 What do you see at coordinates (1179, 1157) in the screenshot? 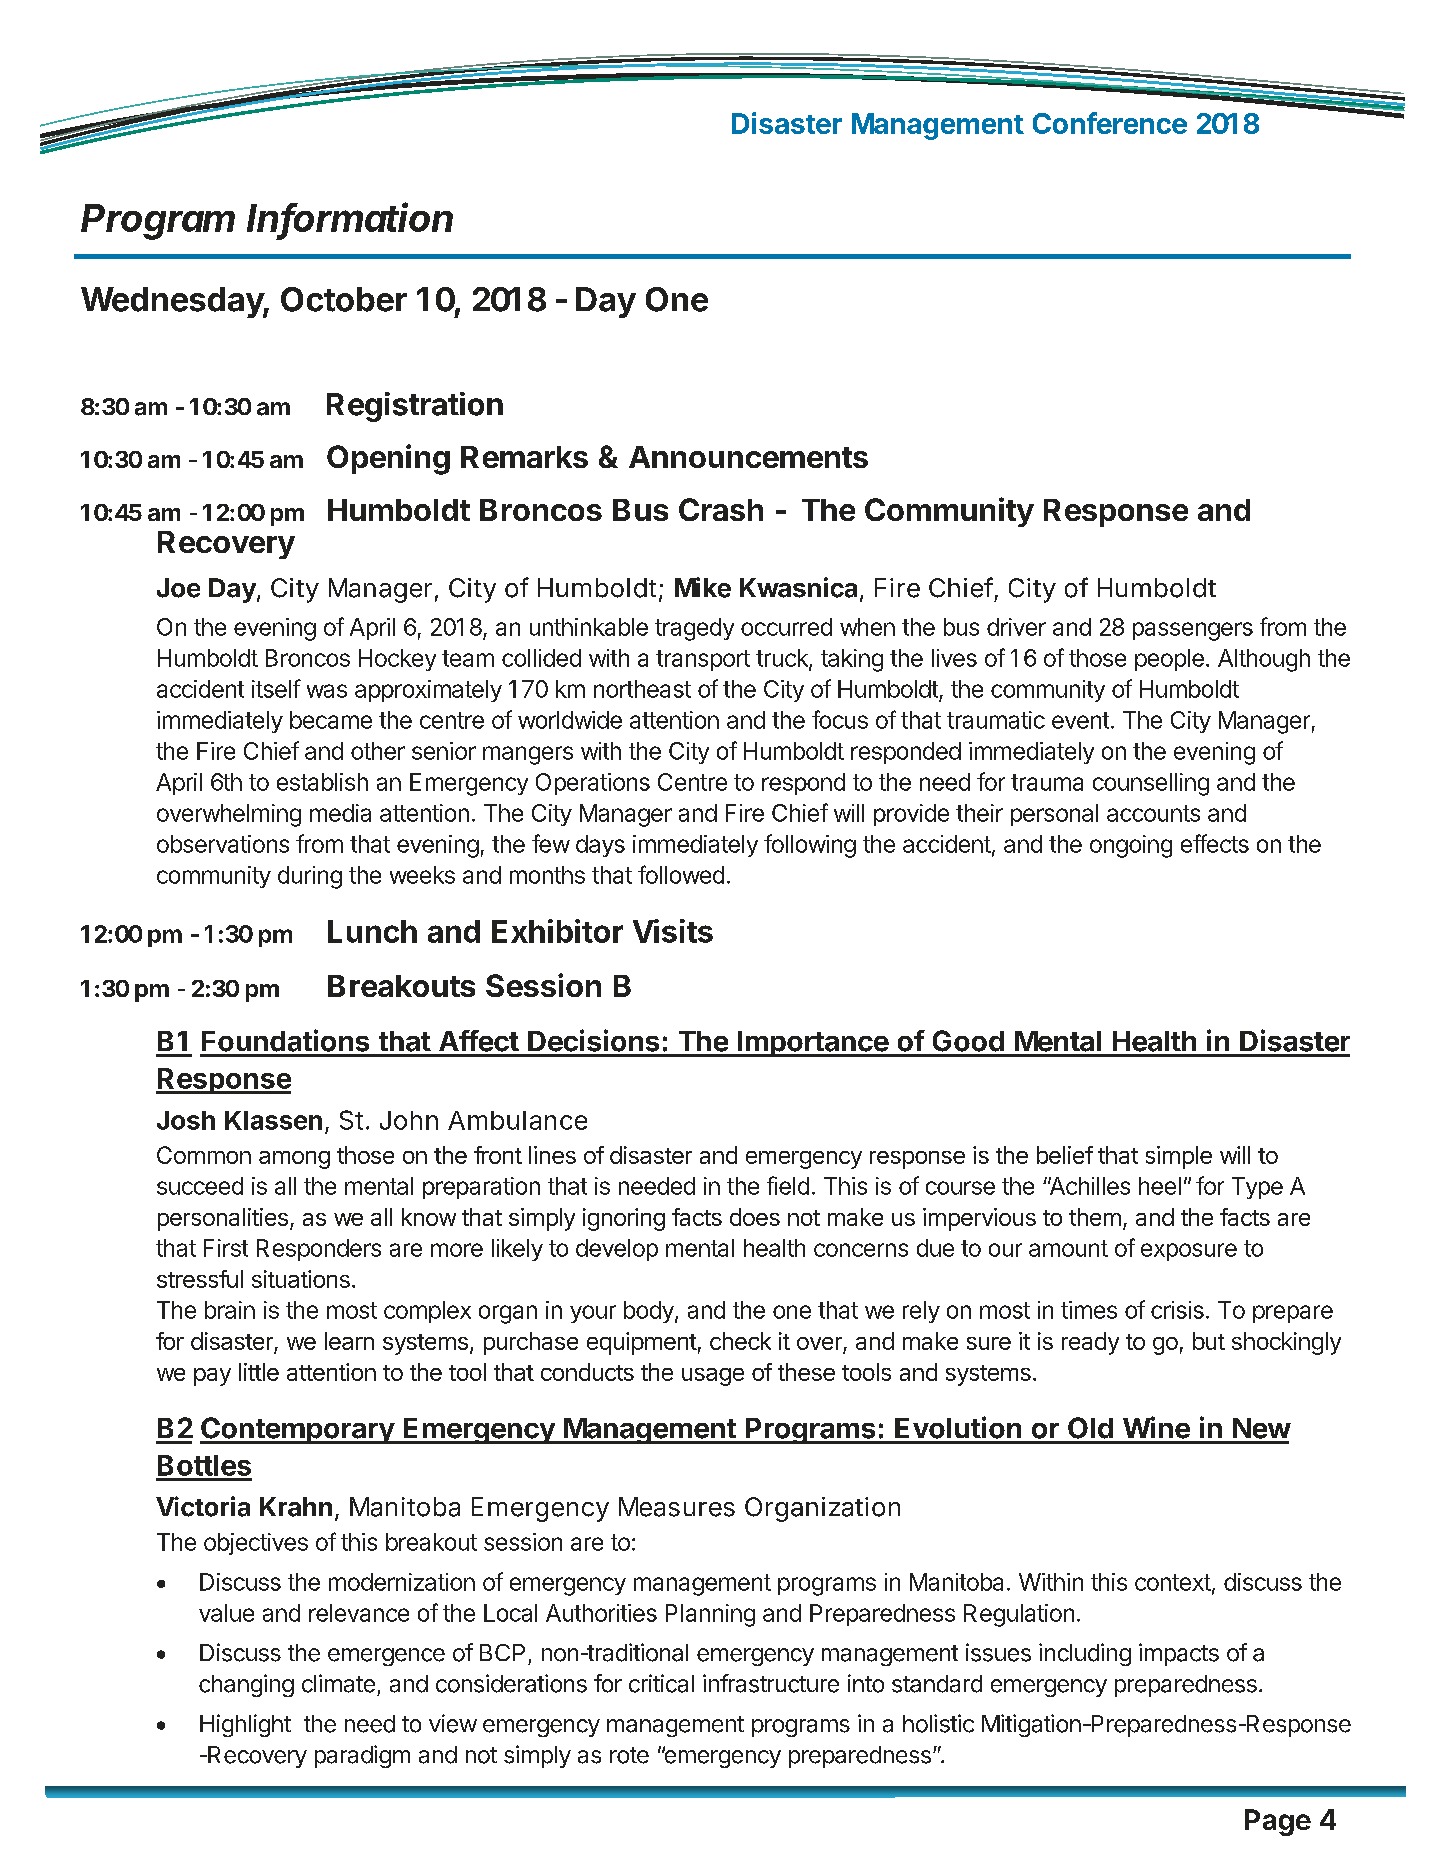
I see `simple` at bounding box center [1179, 1157].
